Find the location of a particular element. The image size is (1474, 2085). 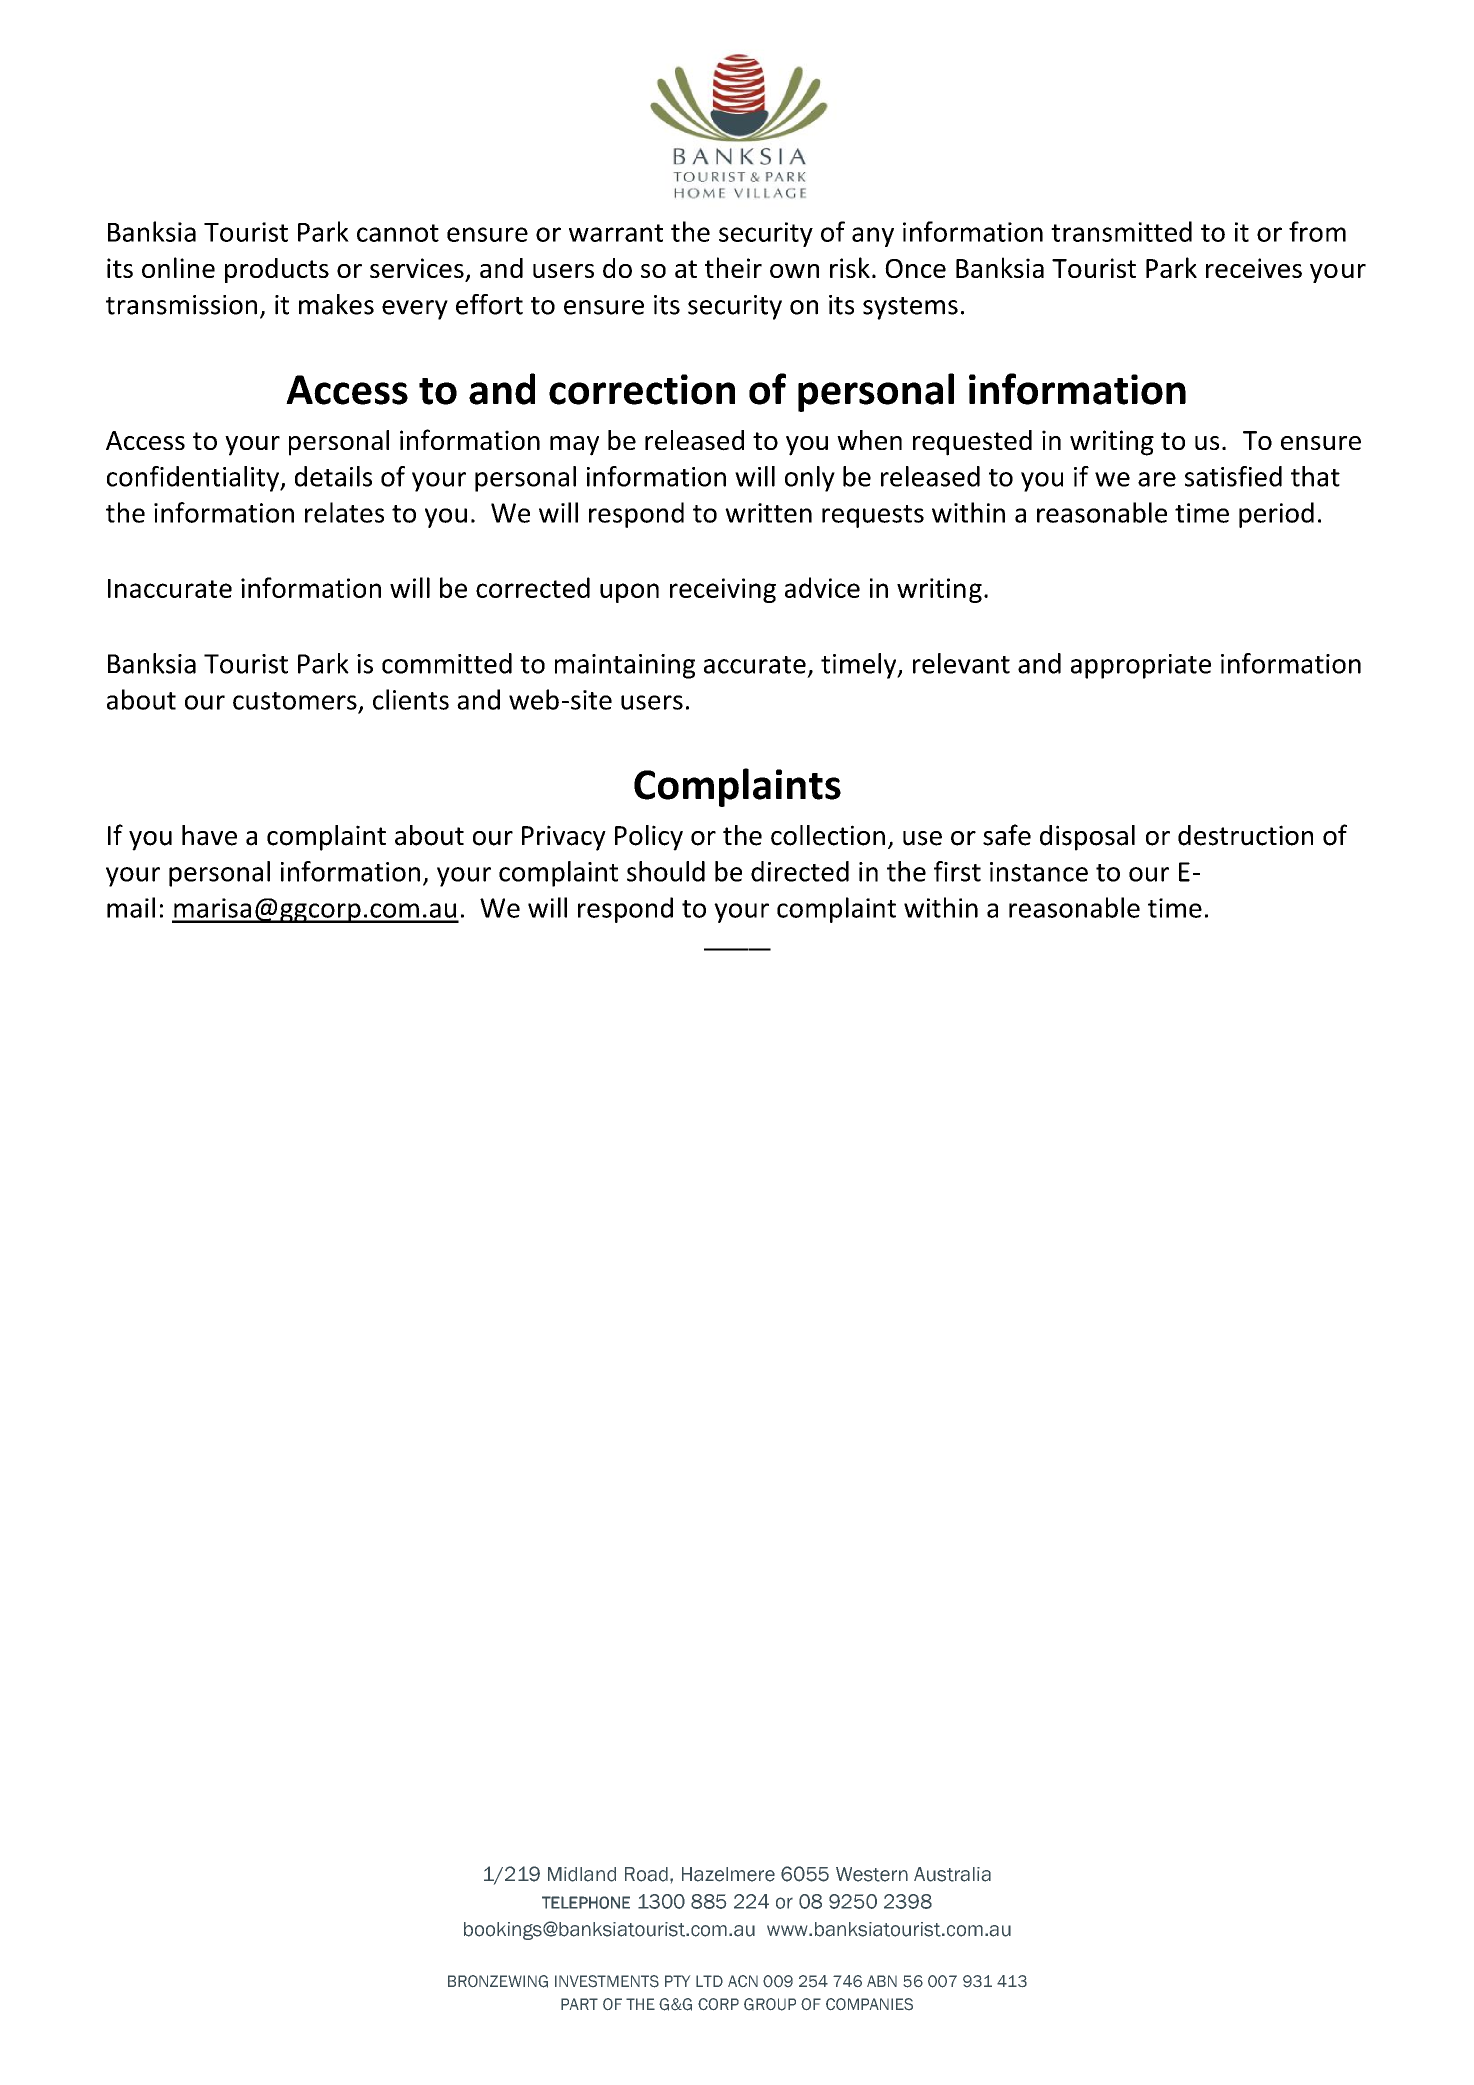

receives is located at coordinates (1254, 268).
